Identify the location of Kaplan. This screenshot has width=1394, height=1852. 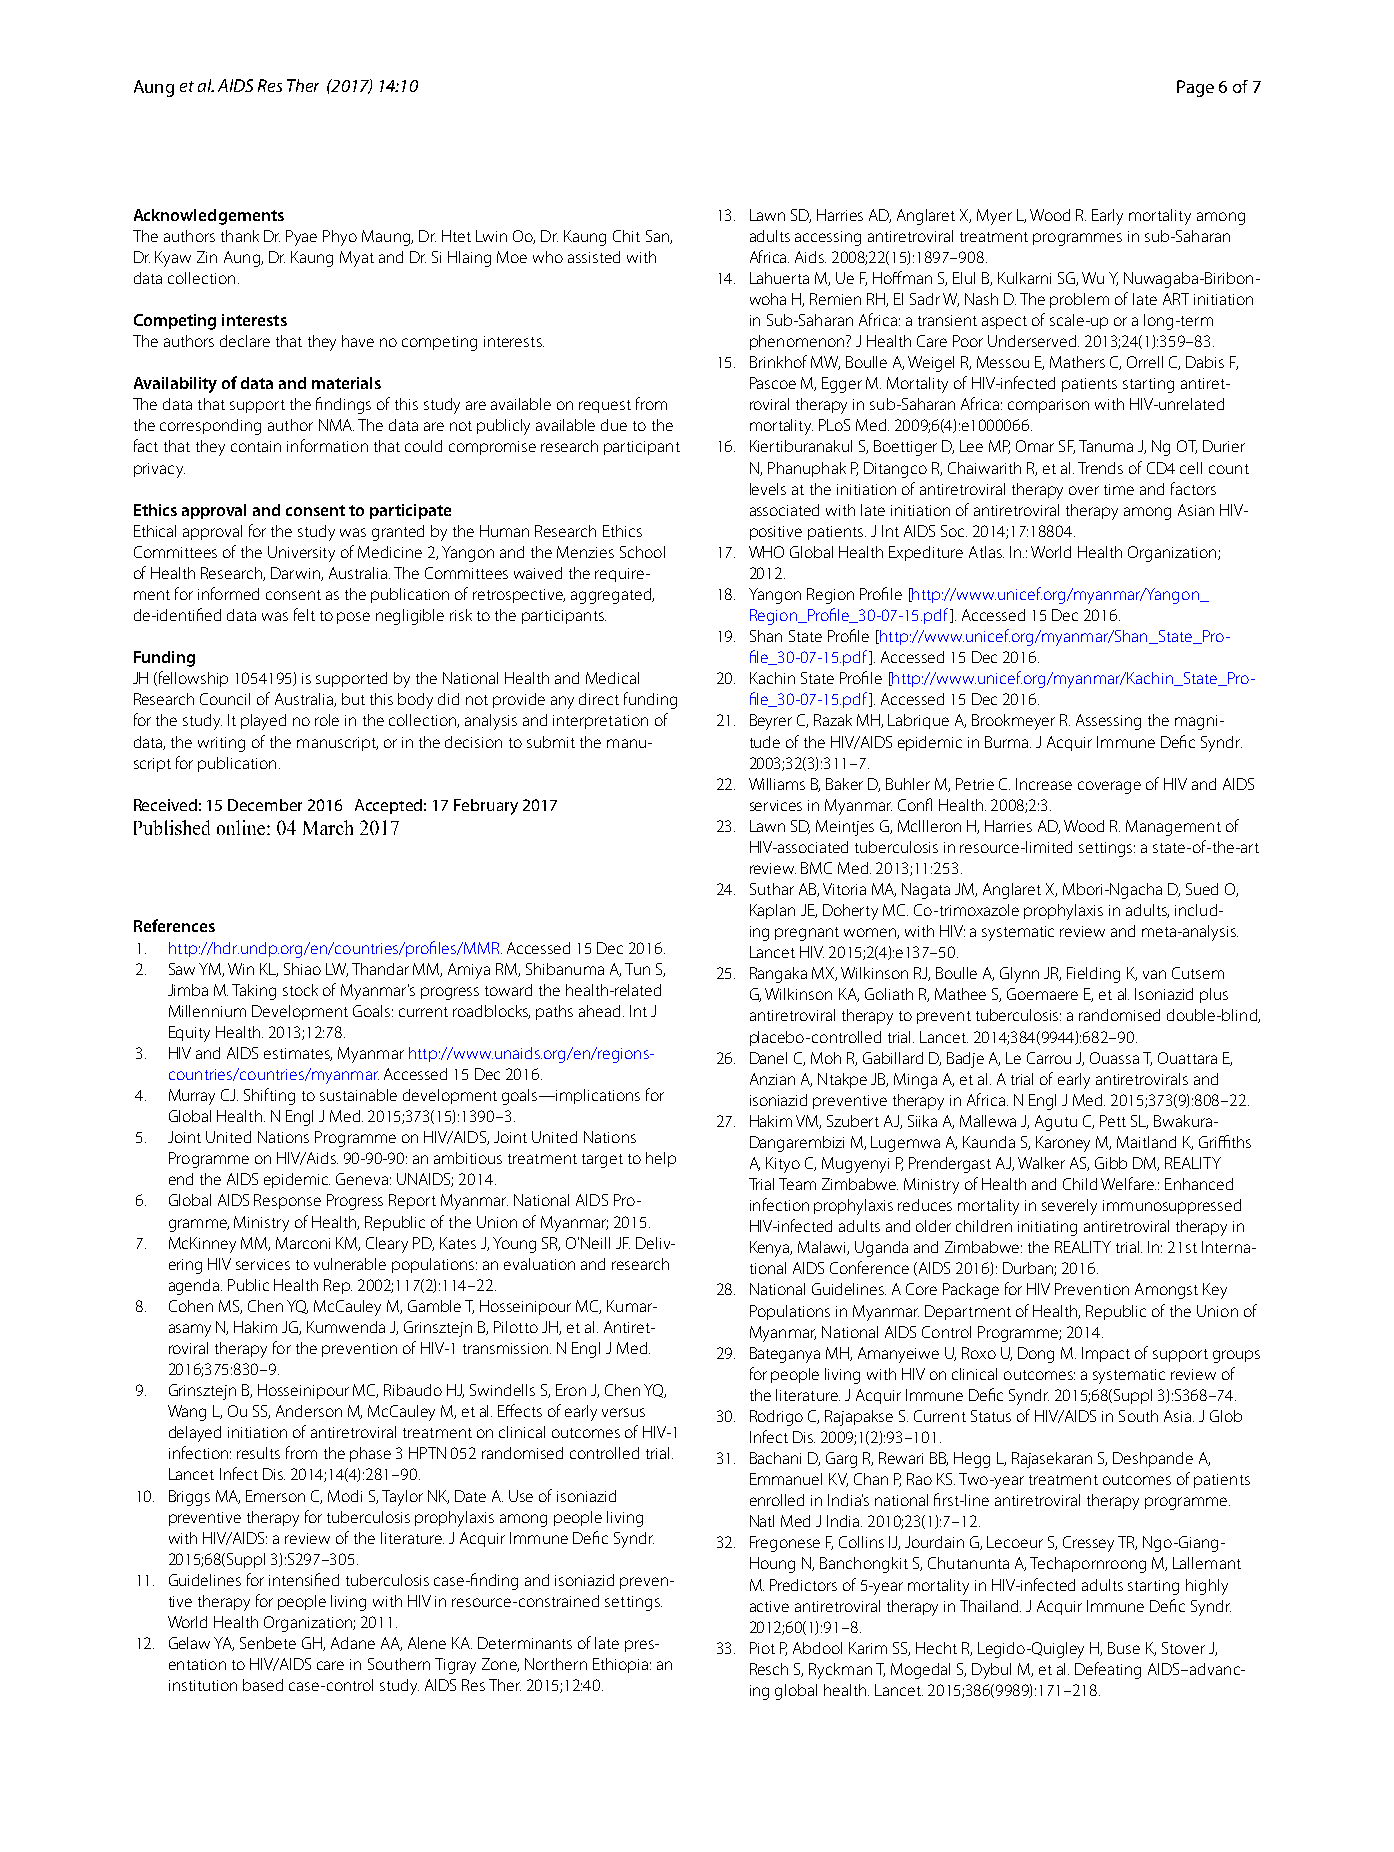
(772, 911).
